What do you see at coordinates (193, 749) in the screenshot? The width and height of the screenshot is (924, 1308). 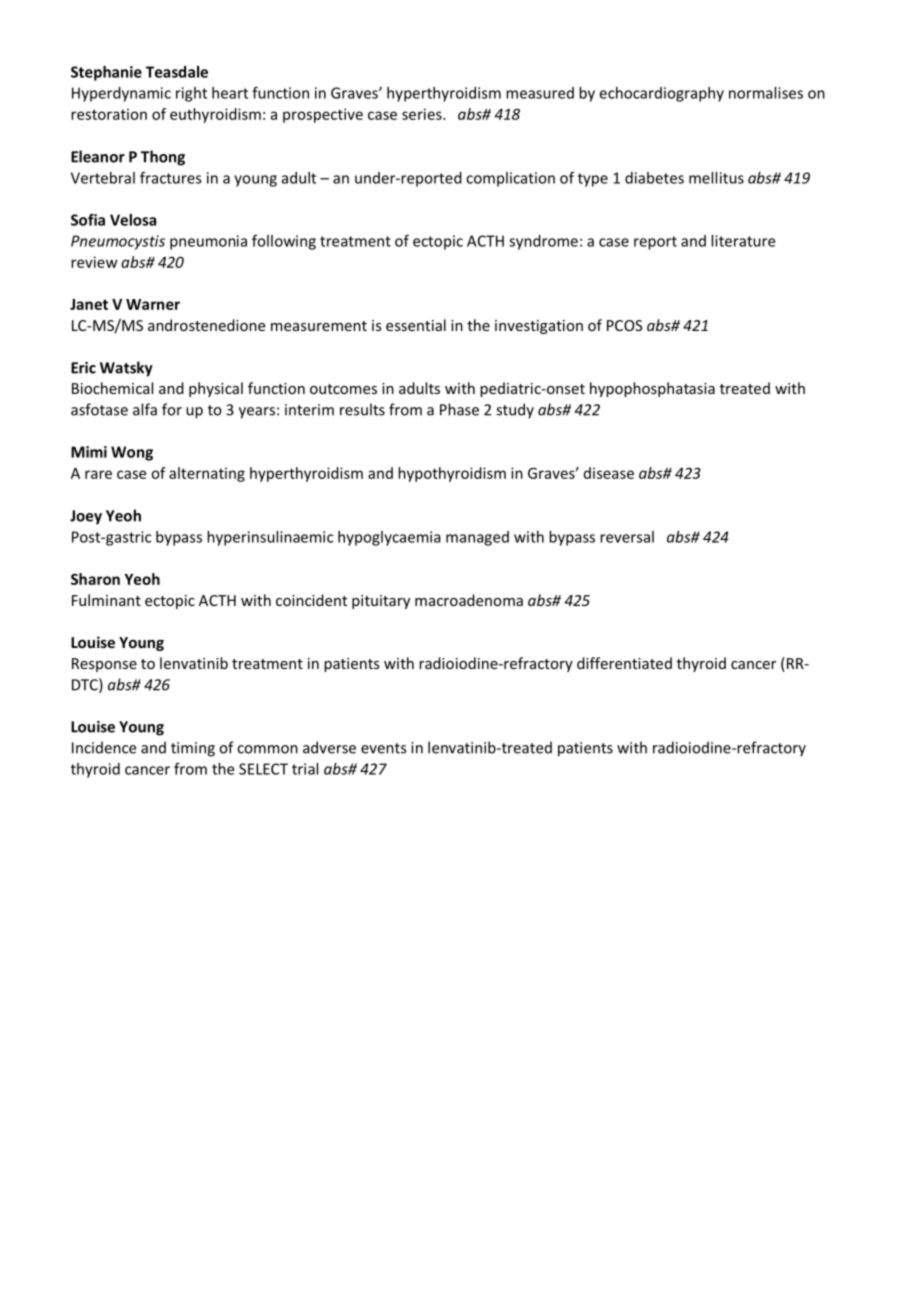 I see `timing` at bounding box center [193, 749].
